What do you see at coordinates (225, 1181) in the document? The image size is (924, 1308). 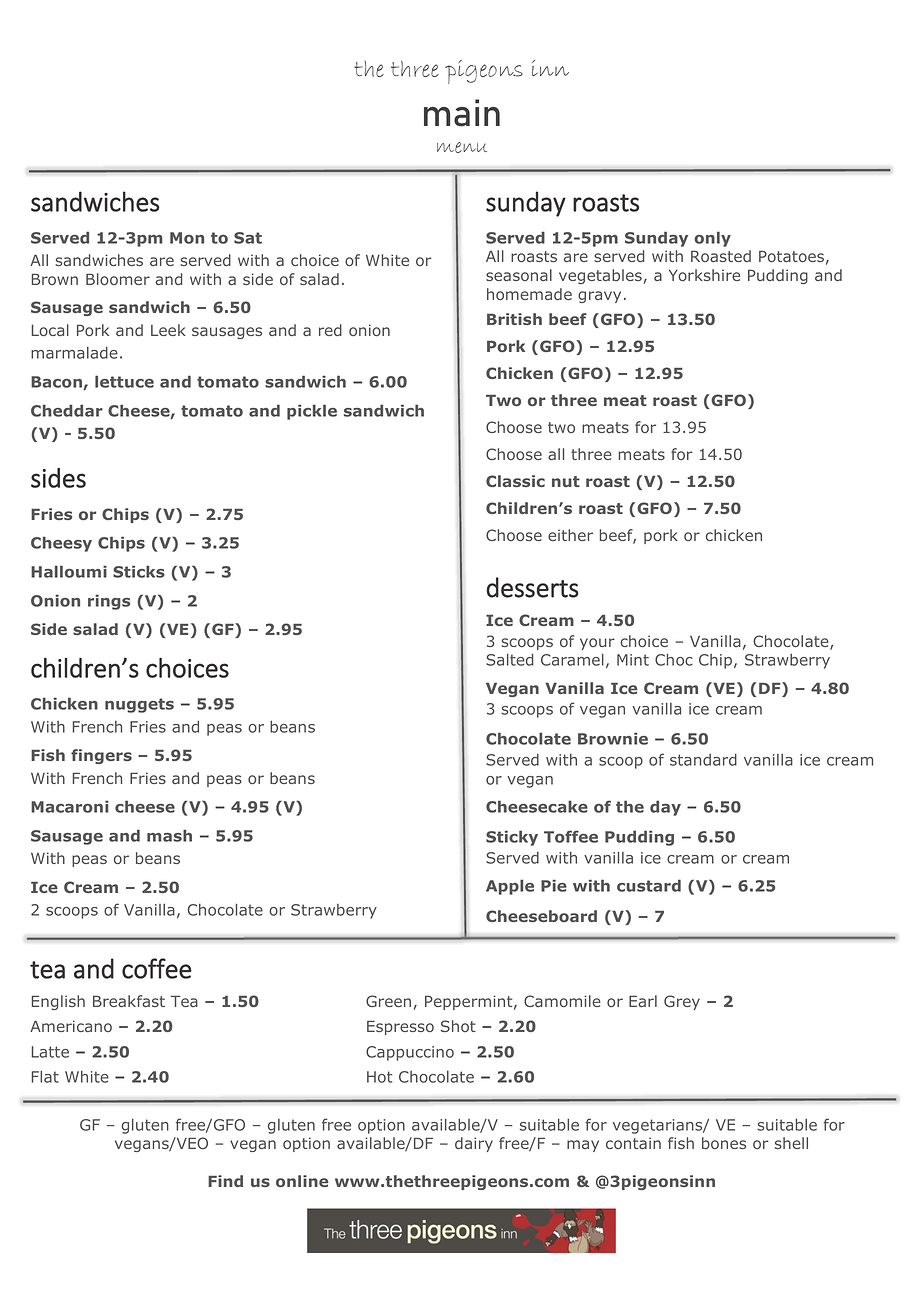 I see `Find` at bounding box center [225, 1181].
